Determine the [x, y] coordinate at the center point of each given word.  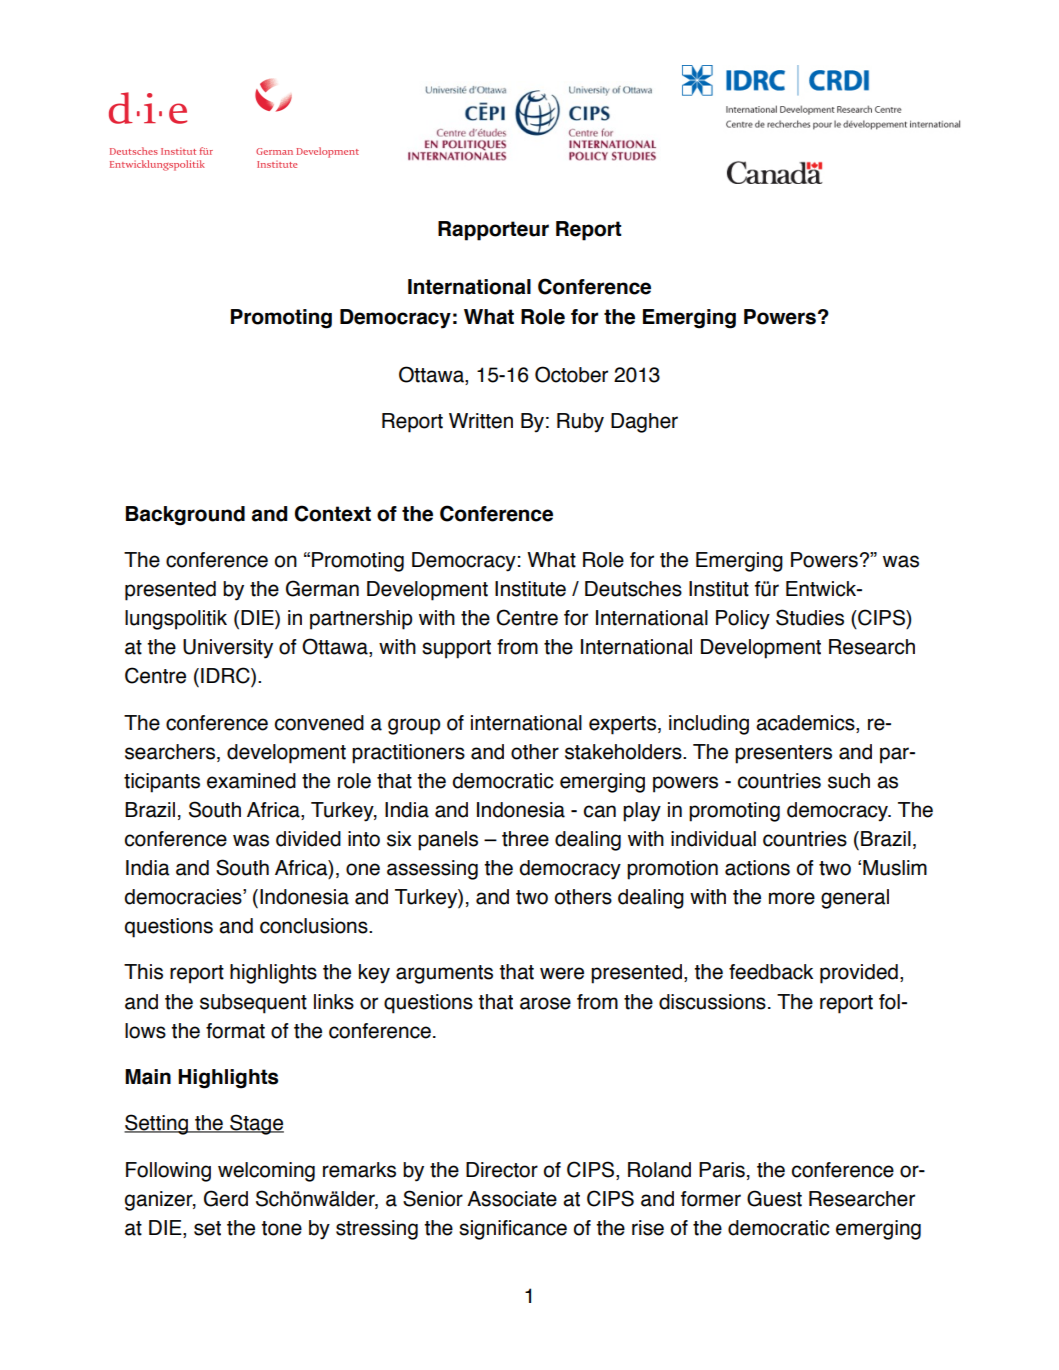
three [525, 839]
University [228, 649]
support [456, 649]
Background [185, 516]
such [849, 781]
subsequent [253, 1004]
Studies [810, 617]
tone [281, 1228]
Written [481, 421]
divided [308, 839]
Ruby [580, 423]
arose [545, 1003]
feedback [771, 972]
